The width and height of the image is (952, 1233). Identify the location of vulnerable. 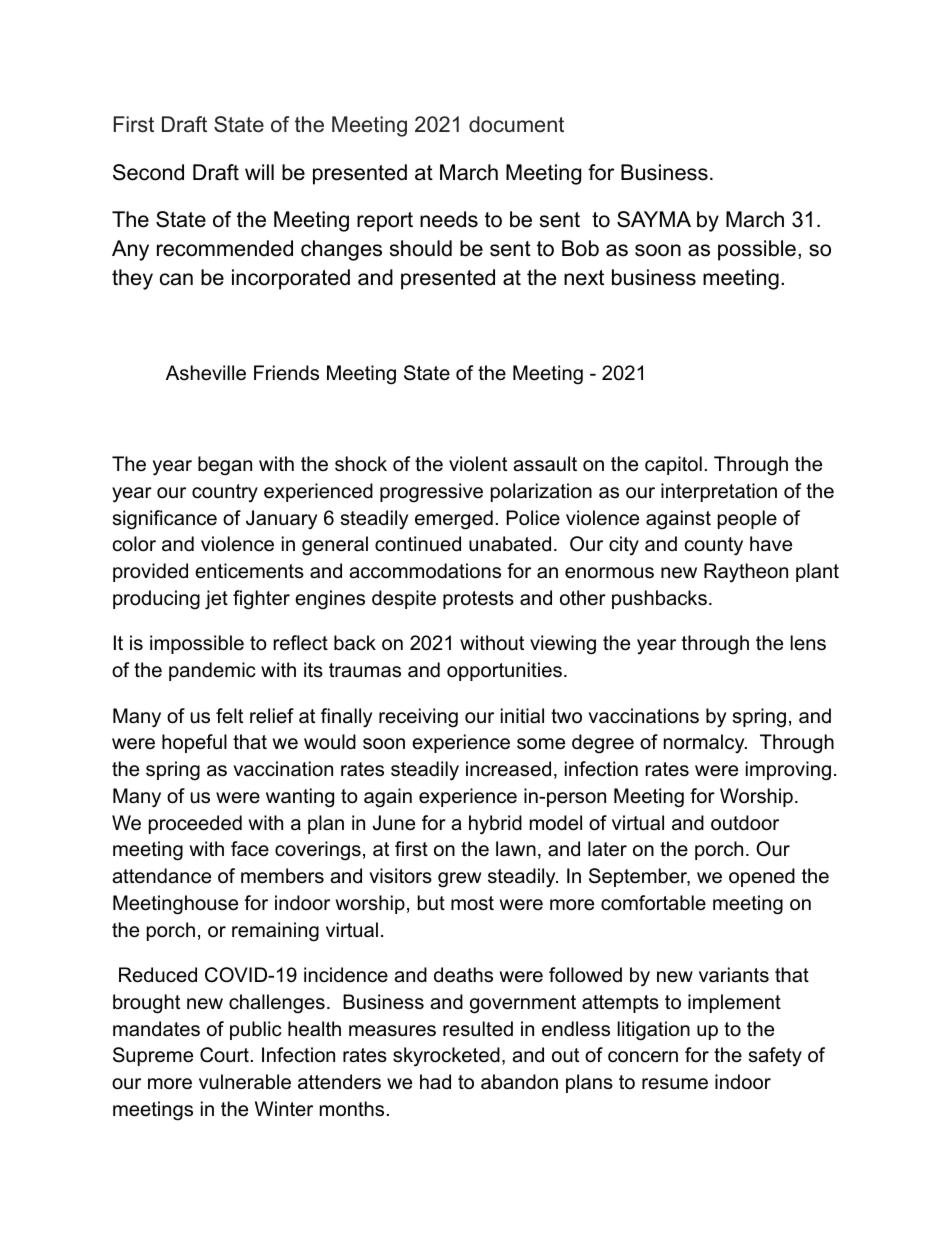
(245, 1082).
